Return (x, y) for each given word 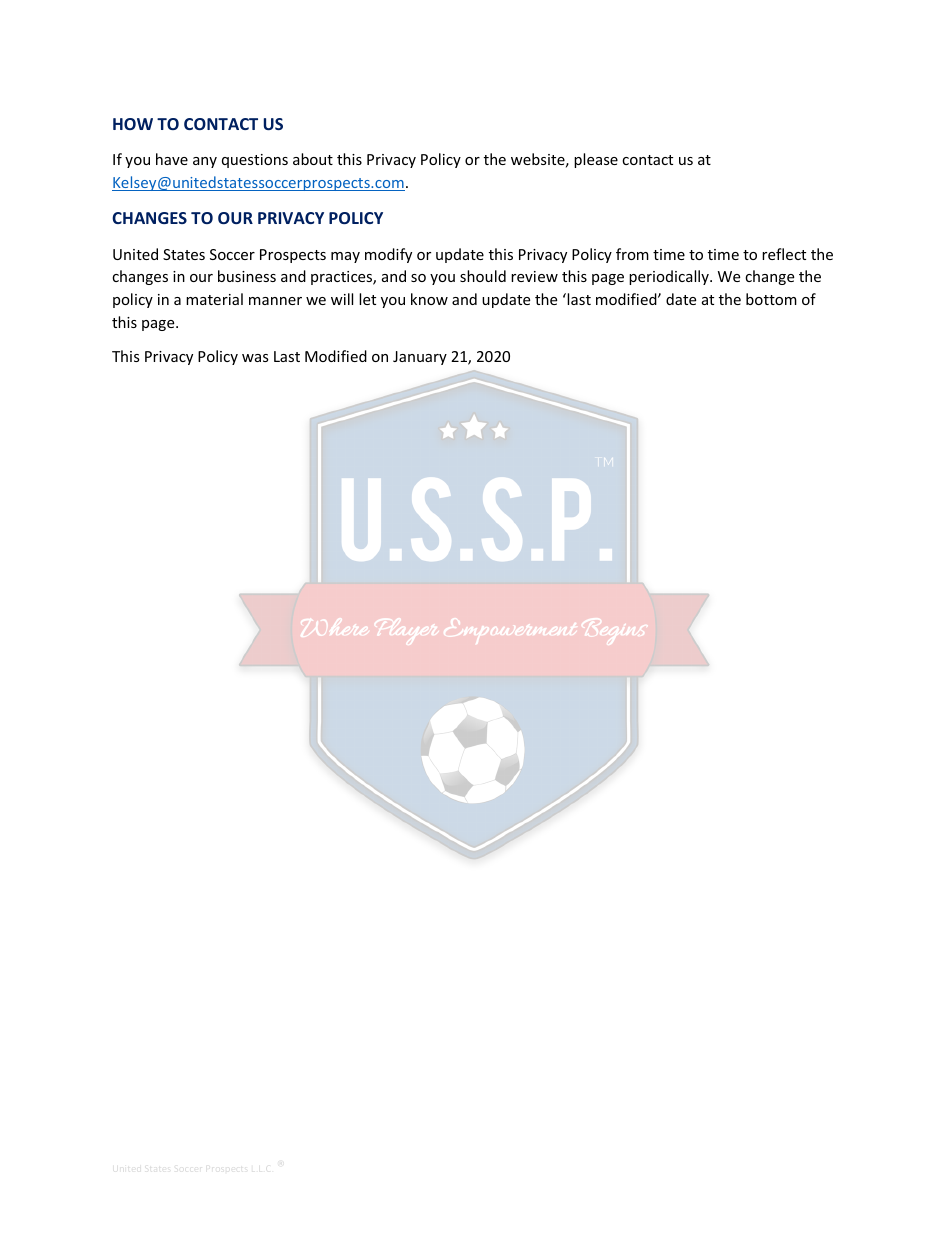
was (255, 358)
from (632, 254)
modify (388, 255)
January (420, 358)
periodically (670, 277)
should (483, 276)
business (247, 276)
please (596, 160)
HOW (133, 124)
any (205, 162)
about (313, 159)
